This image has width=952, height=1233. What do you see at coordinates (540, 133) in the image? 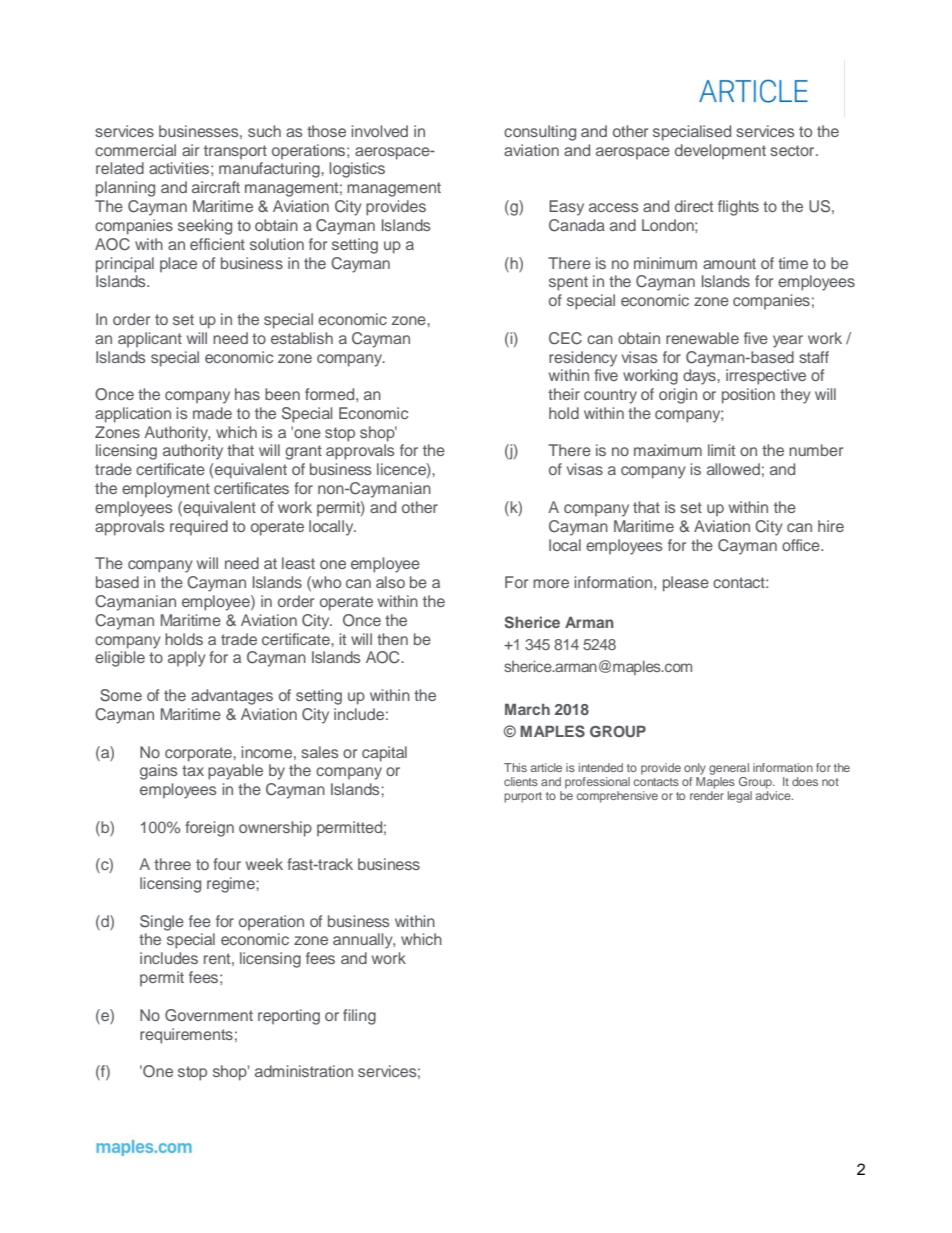
I see `consulting` at bounding box center [540, 133].
